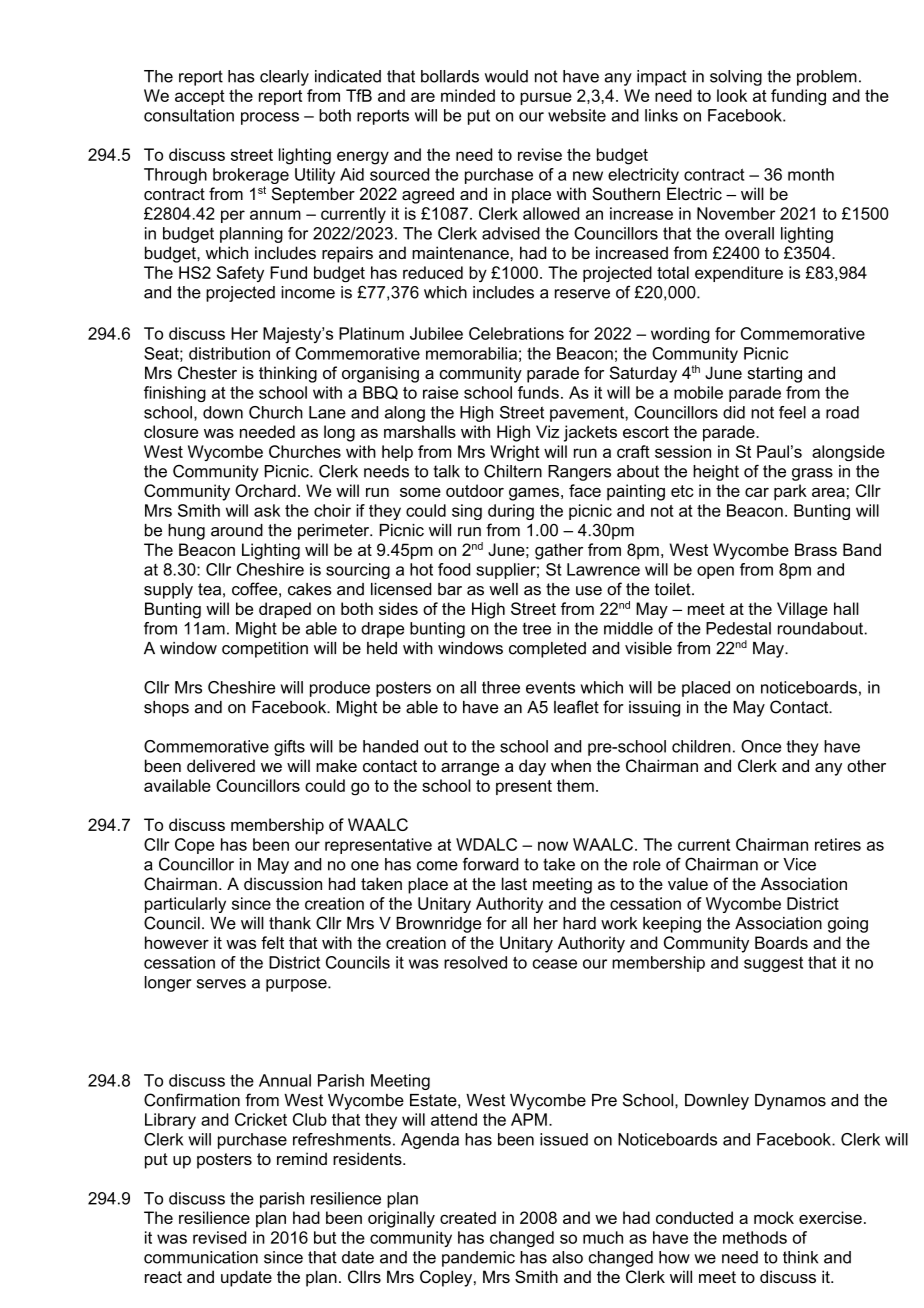 This image has height=1308, width=924. What do you see at coordinates (201, 1257) in the image?
I see `communication` at bounding box center [201, 1257].
